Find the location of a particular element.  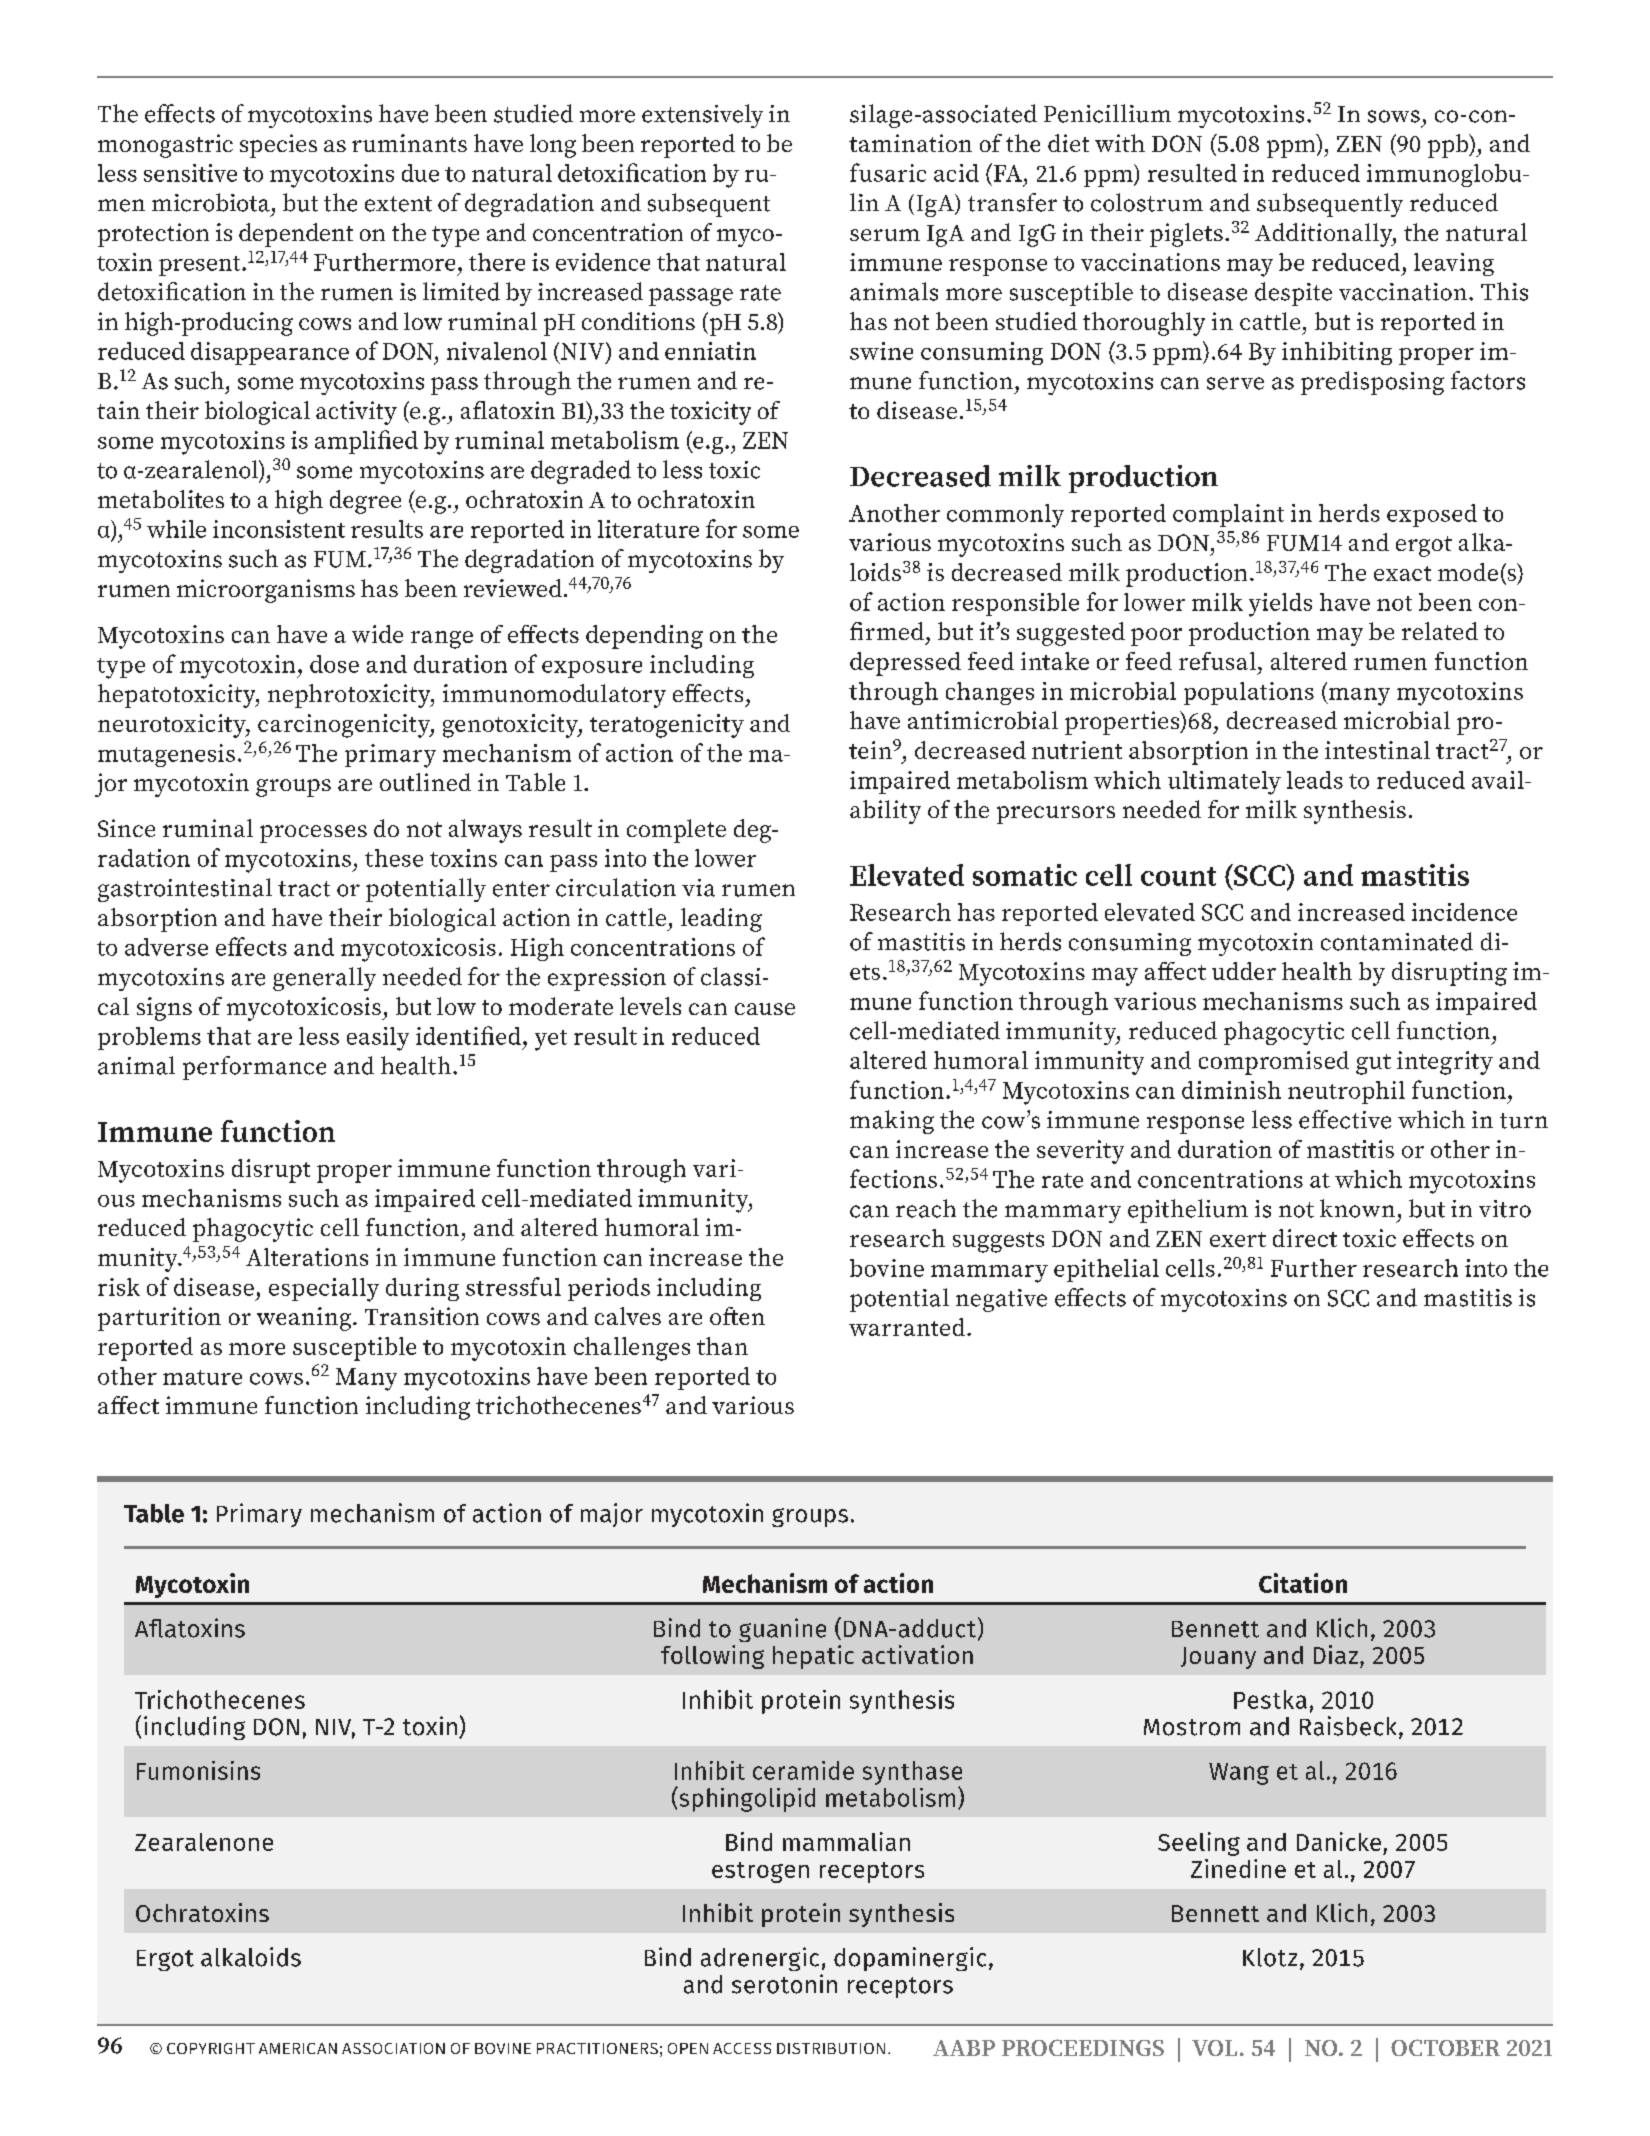

complete is located at coordinates (676, 831).
